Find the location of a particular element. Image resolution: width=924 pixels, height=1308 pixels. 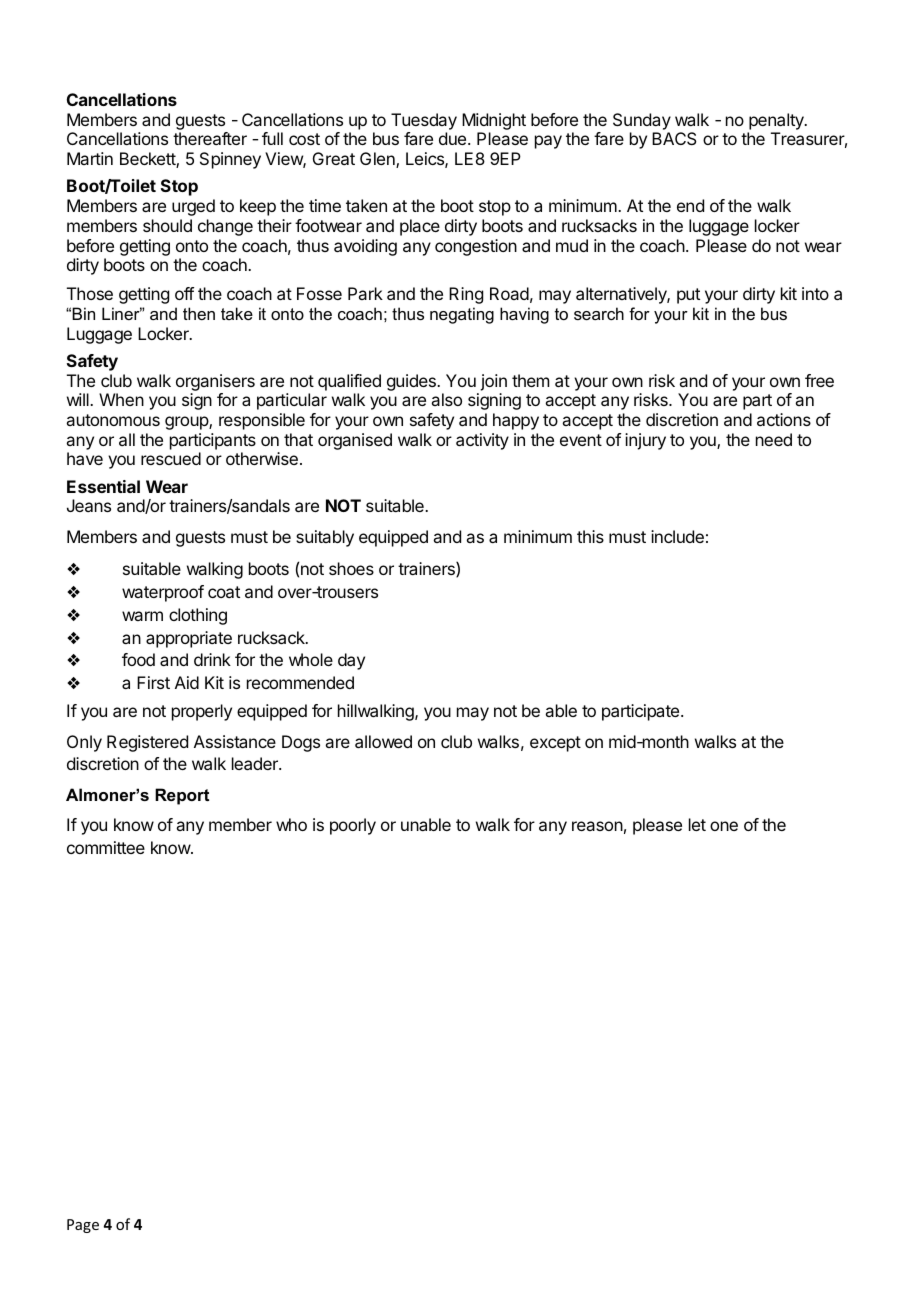

Page is located at coordinates (83, 1226).
